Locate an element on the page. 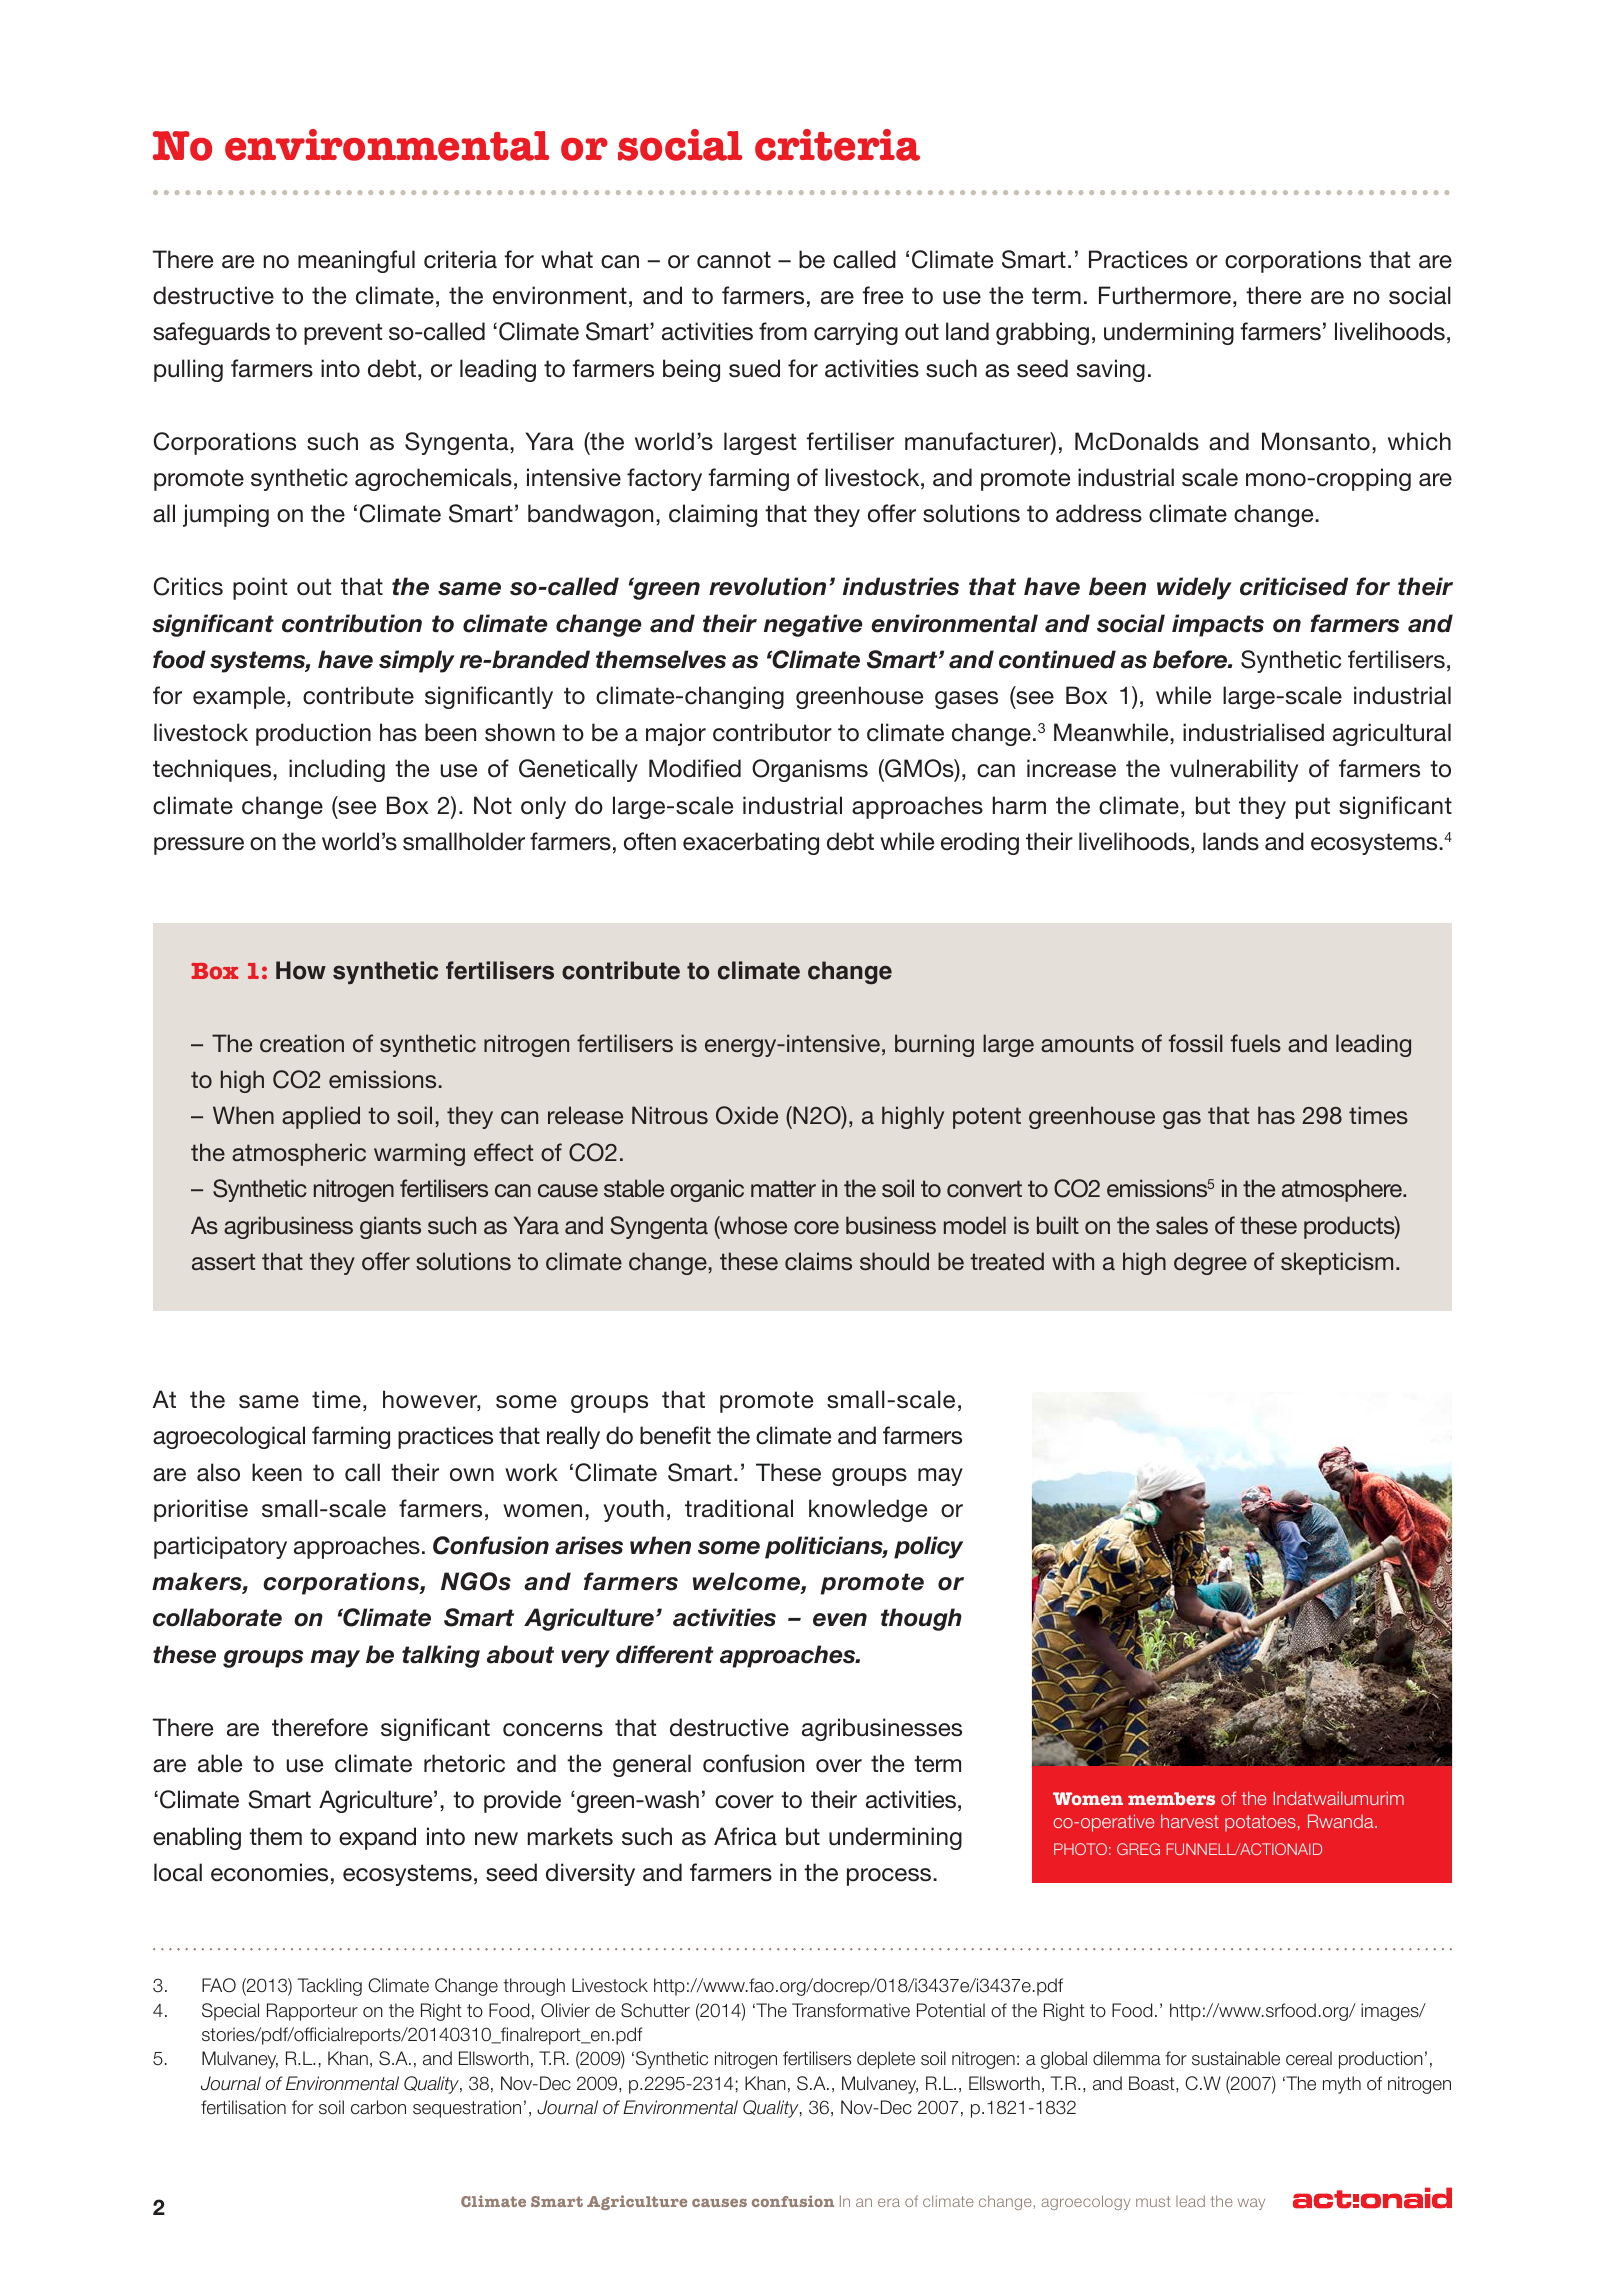  benefit is located at coordinates (675, 1435).
